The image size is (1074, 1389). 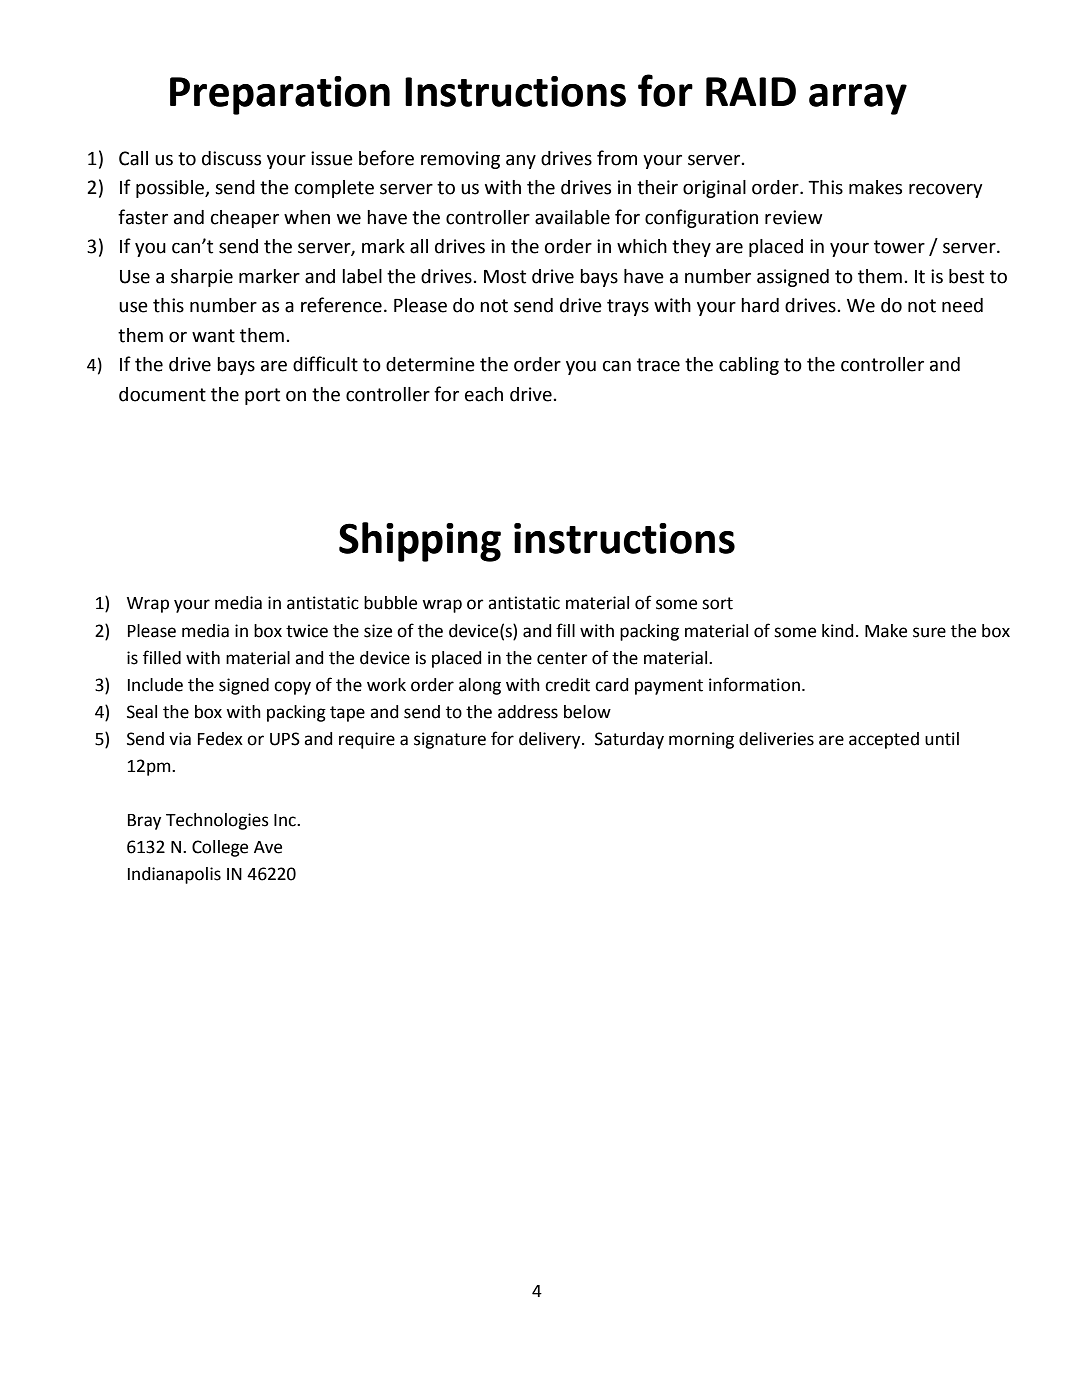 I want to click on copy, so click(x=292, y=688).
